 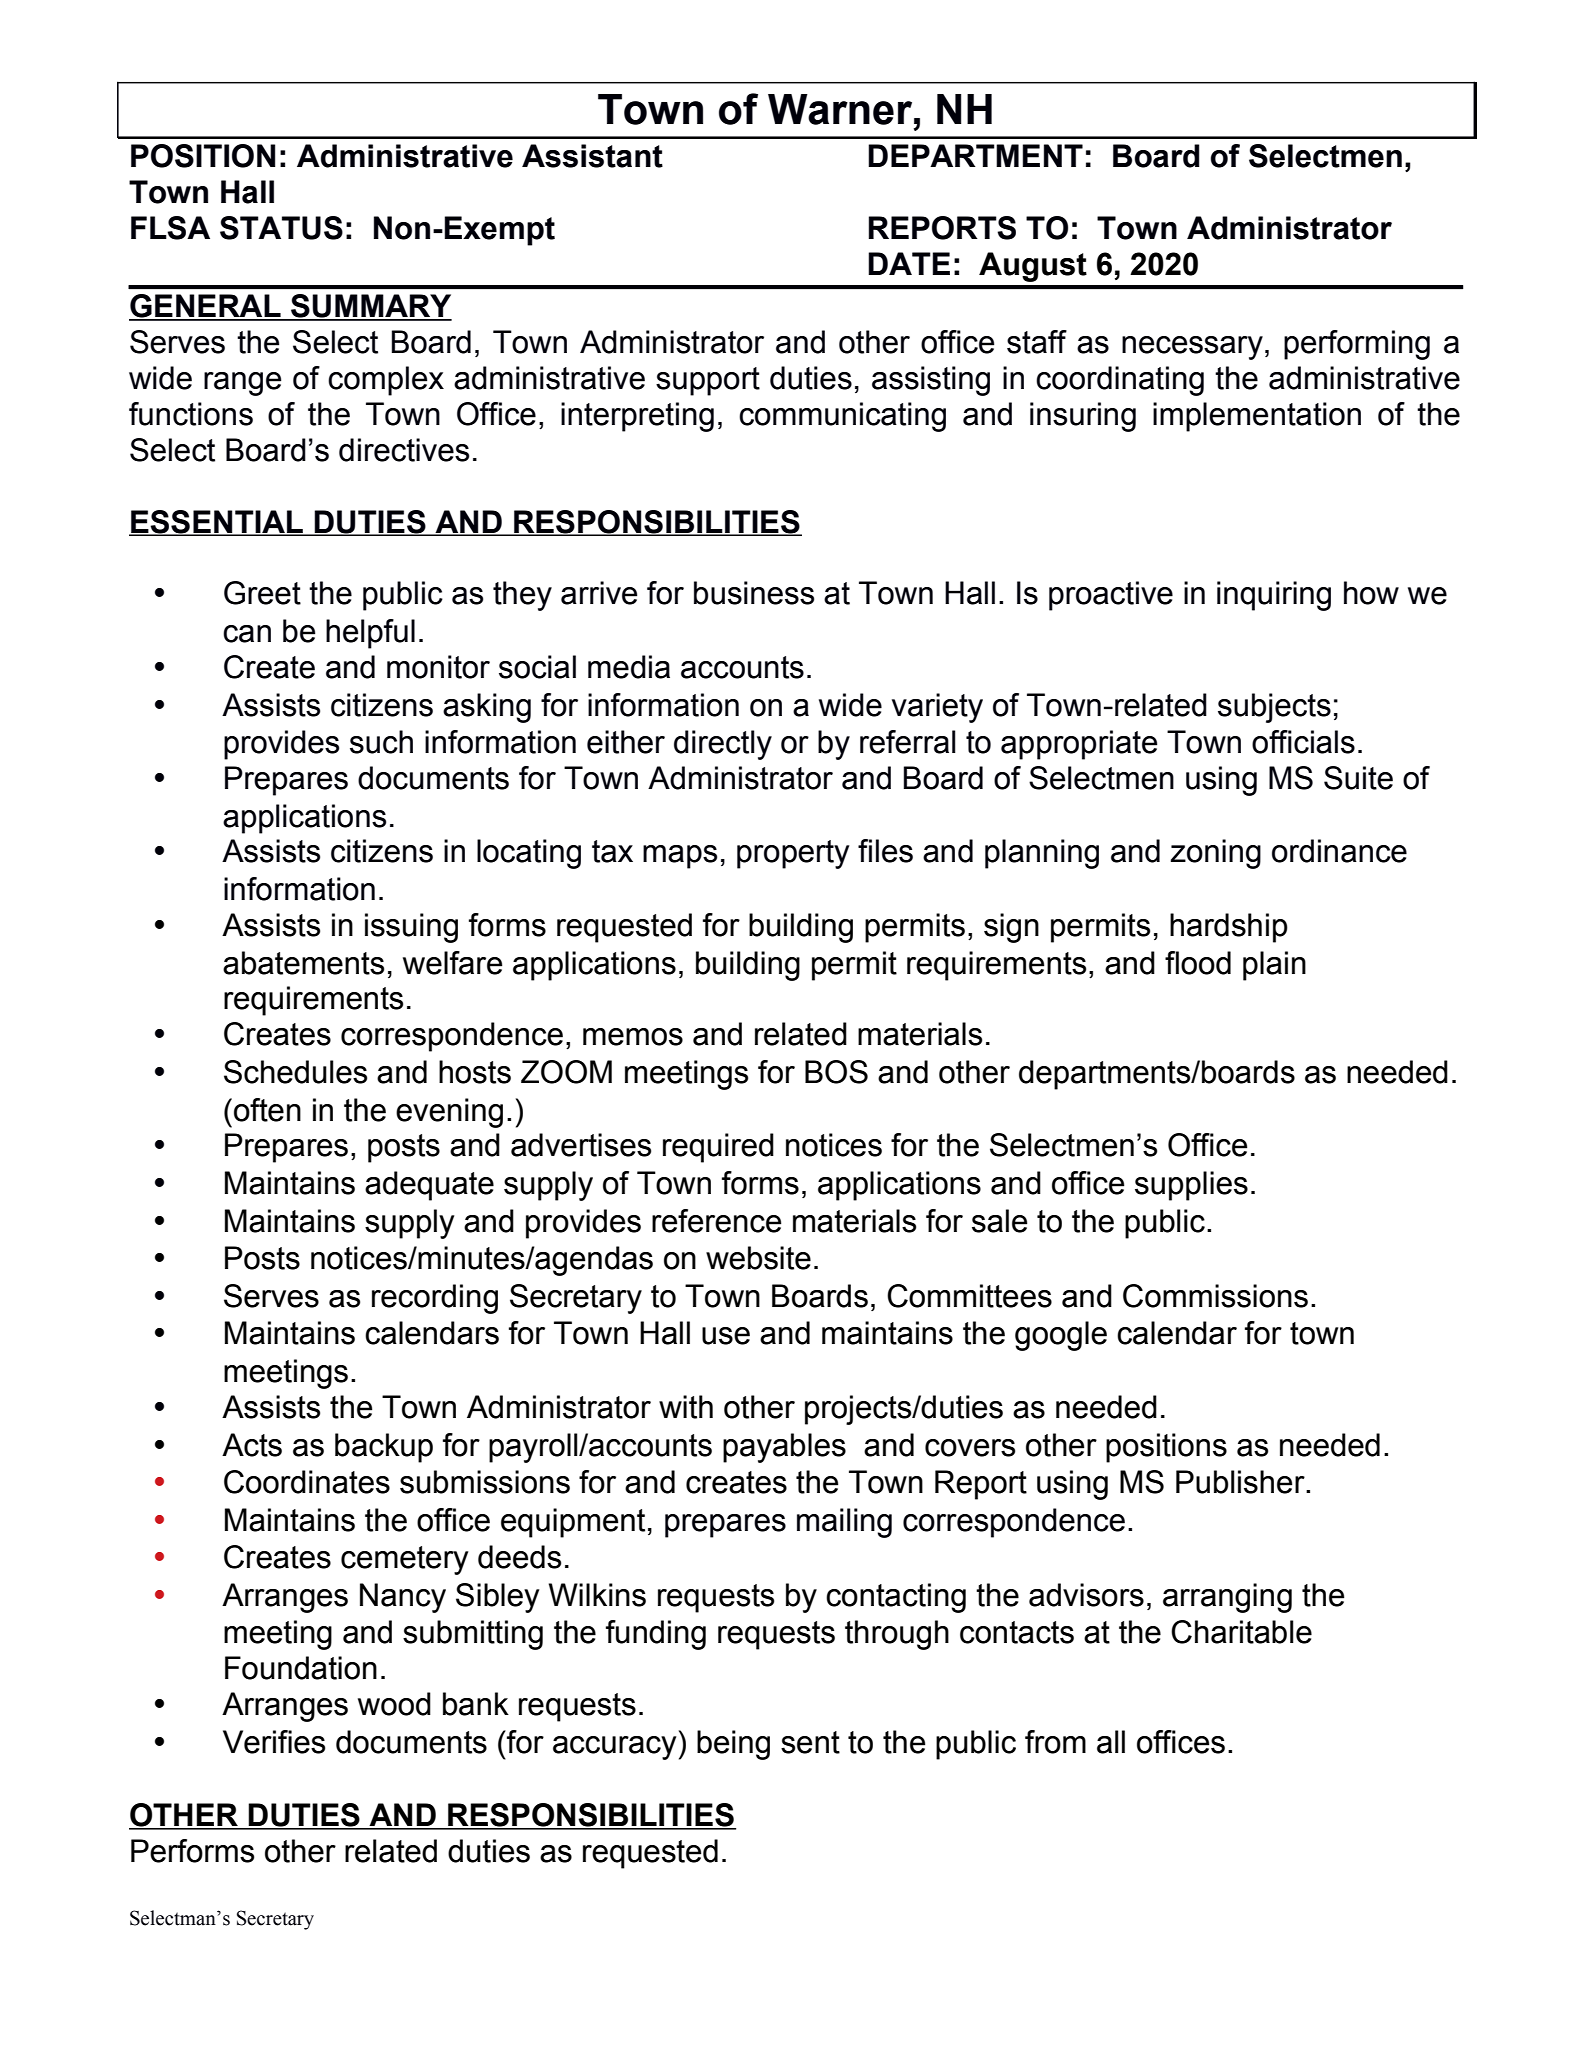 What do you see at coordinates (301, 1668) in the document?
I see `Foundation` at bounding box center [301, 1668].
